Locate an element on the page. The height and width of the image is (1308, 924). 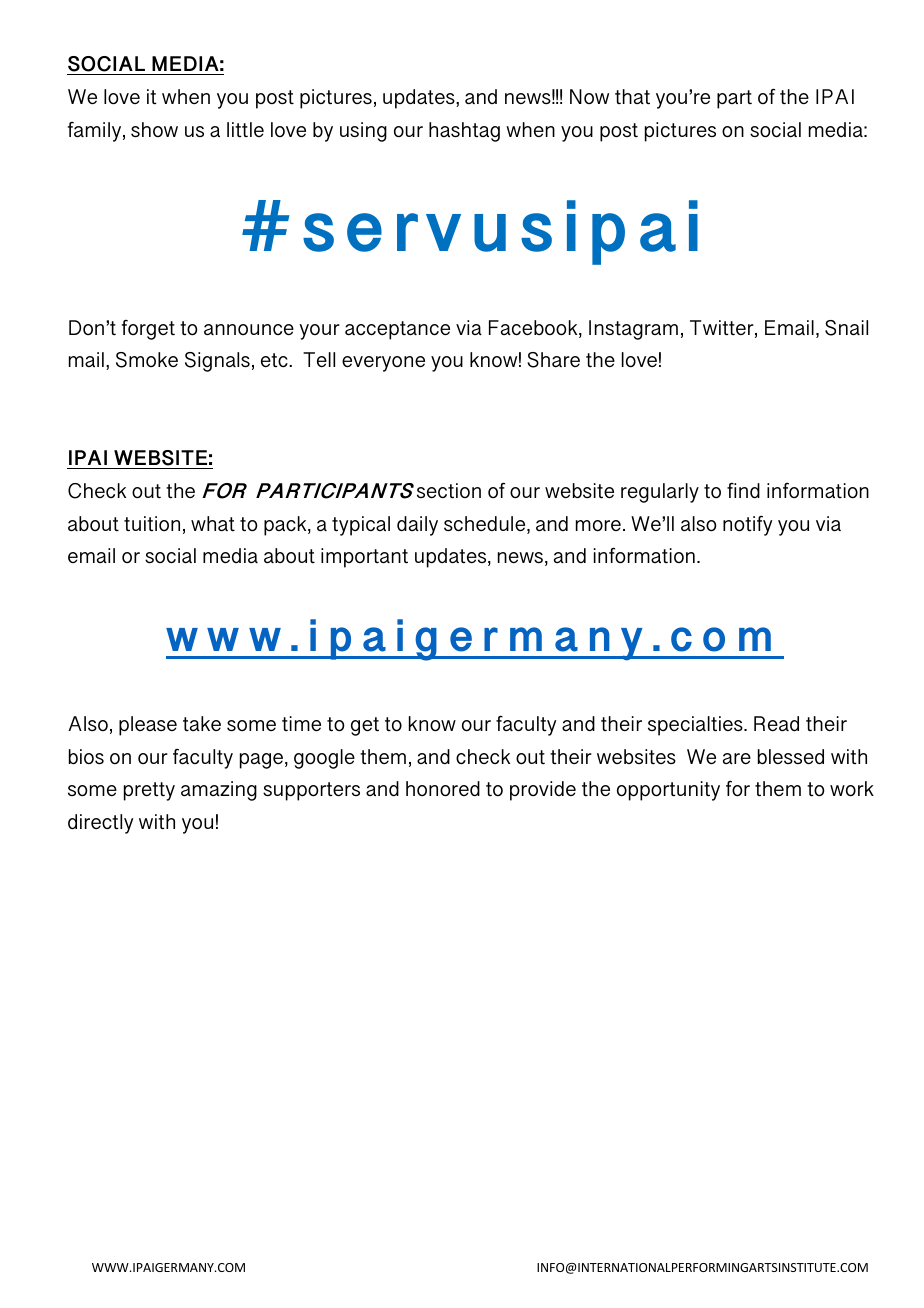
Snail is located at coordinates (846, 328).
